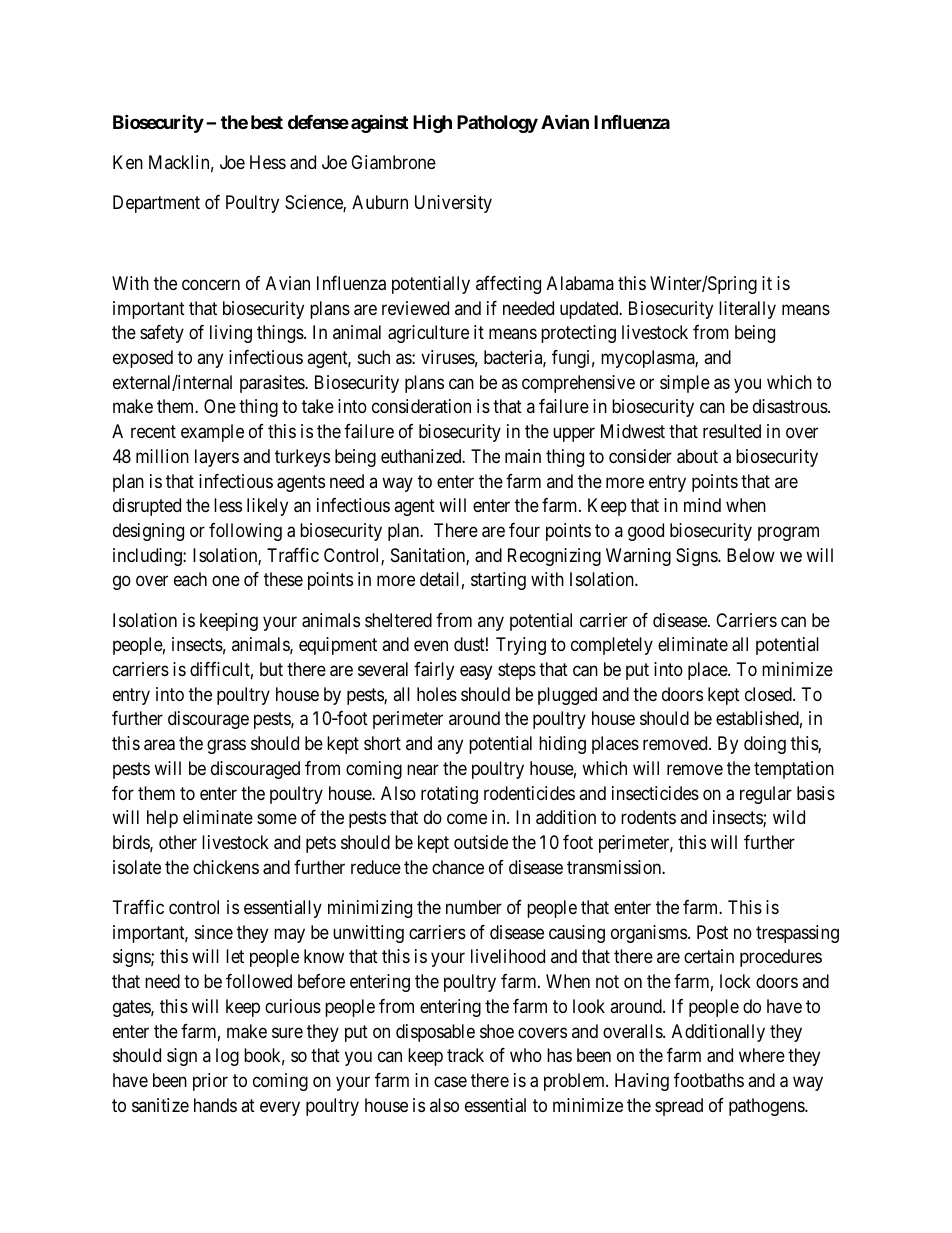 The width and height of the screenshot is (952, 1233). Describe the element at coordinates (751, 555) in the screenshot. I see `Below` at that location.
